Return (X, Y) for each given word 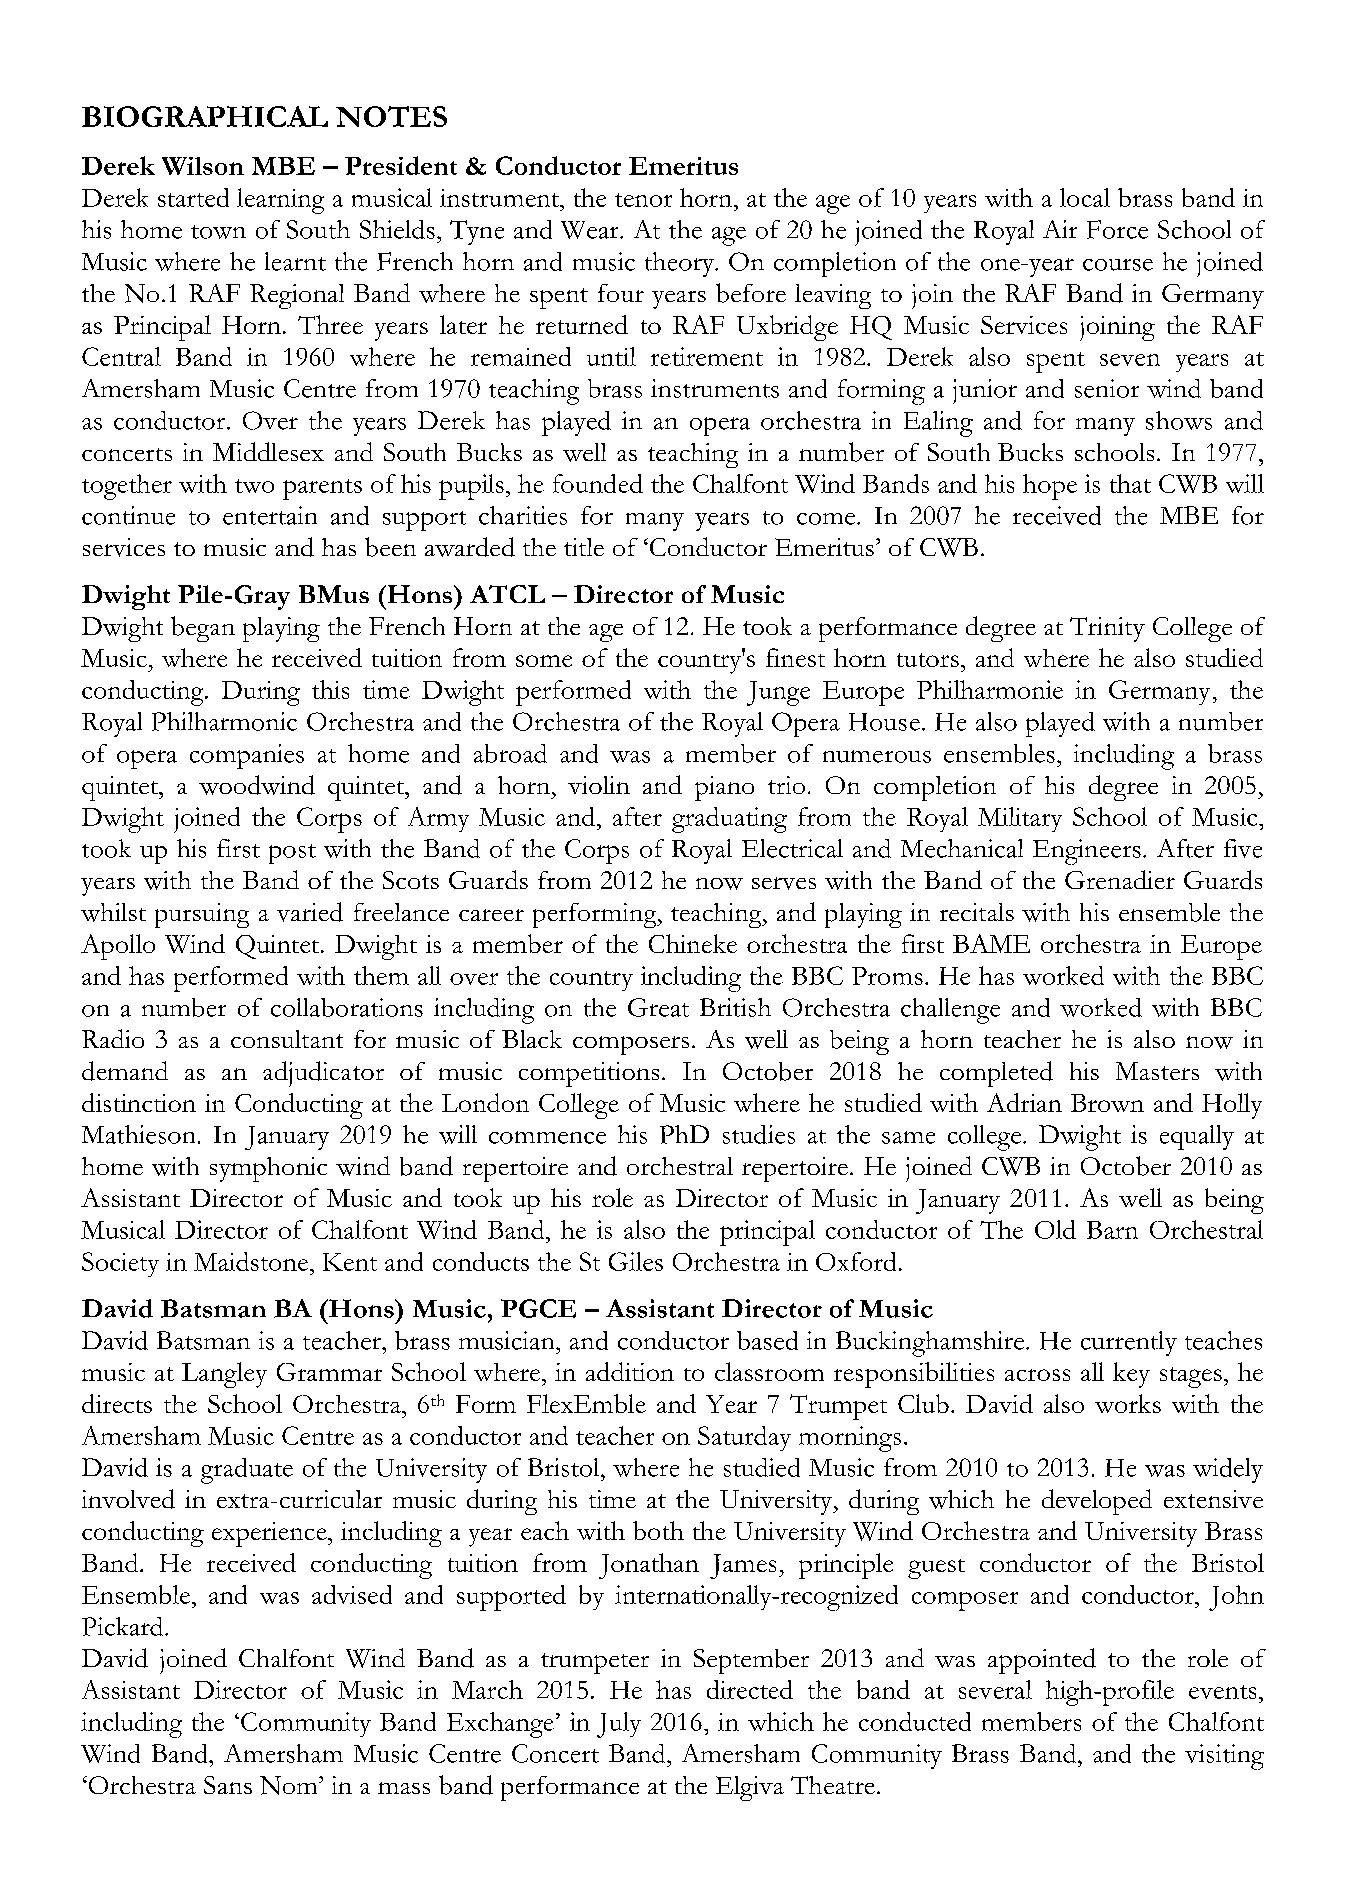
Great (658, 1007)
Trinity (1107, 629)
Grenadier (1120, 879)
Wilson (203, 166)
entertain (270, 515)
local (1085, 197)
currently (1129, 1343)
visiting (1224, 1757)
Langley (224, 1375)
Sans (228, 1785)
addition (630, 1371)
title (584, 547)
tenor (643, 200)
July (619, 1725)
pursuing (202, 915)
